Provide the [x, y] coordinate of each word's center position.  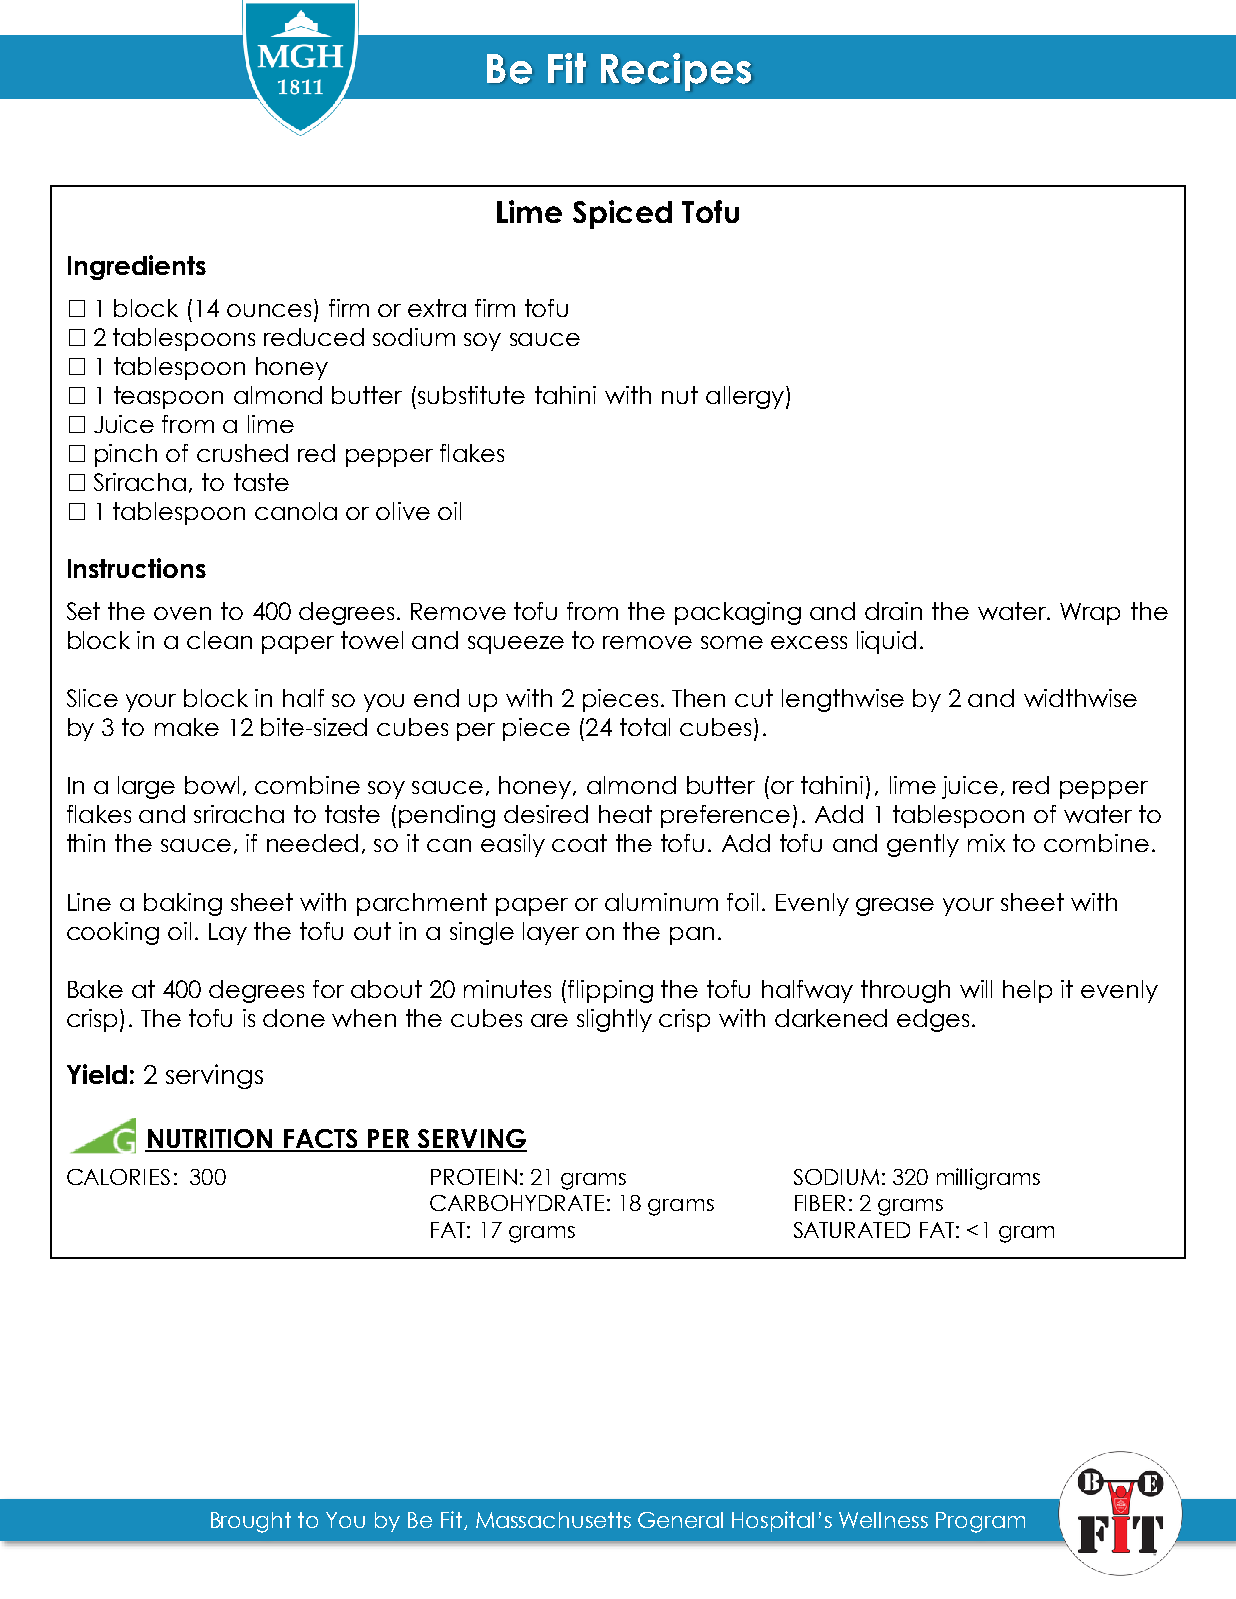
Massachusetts [553, 1520]
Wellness [883, 1520]
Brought [251, 1522]
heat [625, 814]
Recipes [676, 72]
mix [986, 843]
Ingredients [137, 267]
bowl [212, 785]
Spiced [622, 214]
